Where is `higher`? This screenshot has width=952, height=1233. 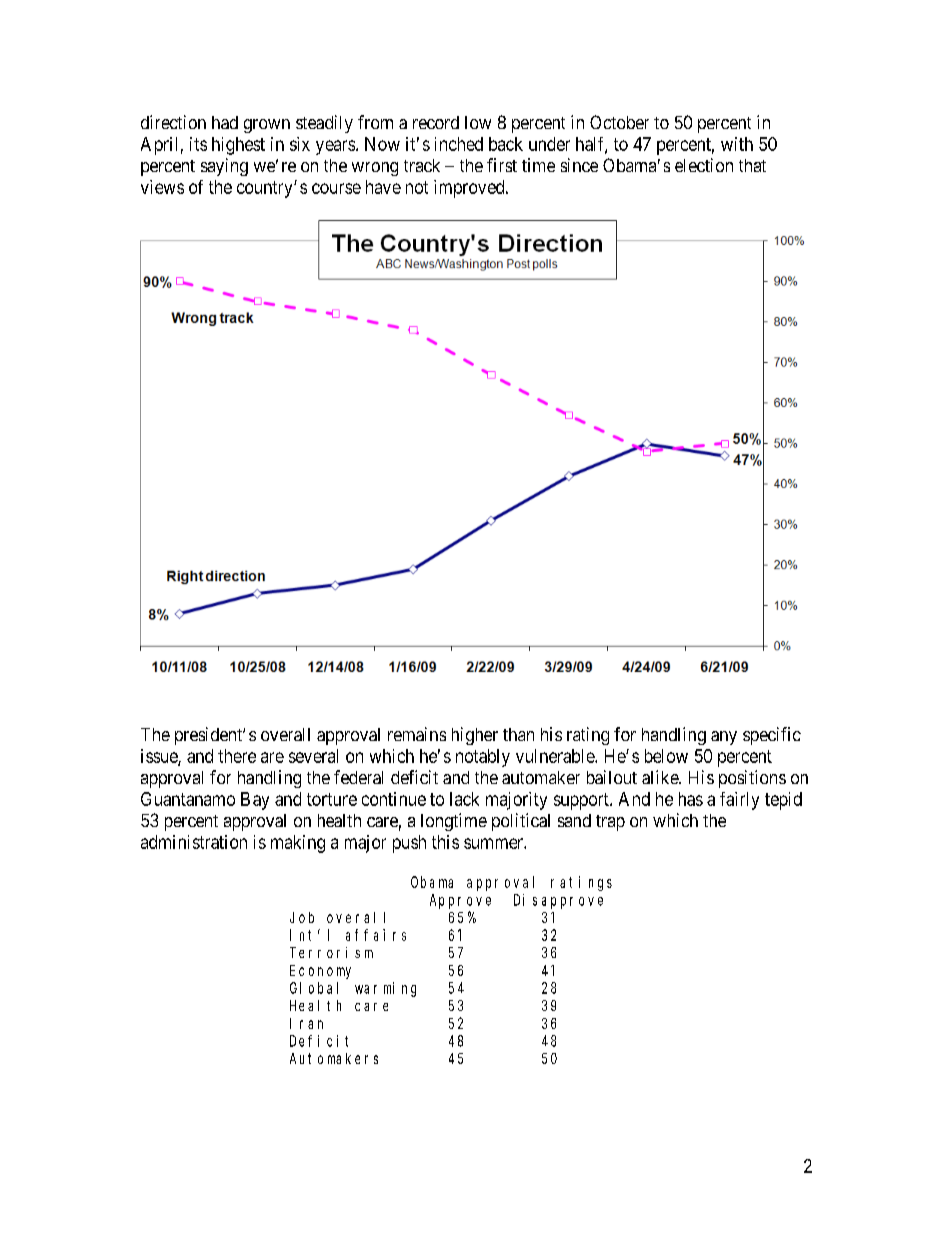
higher is located at coordinates (475, 736).
